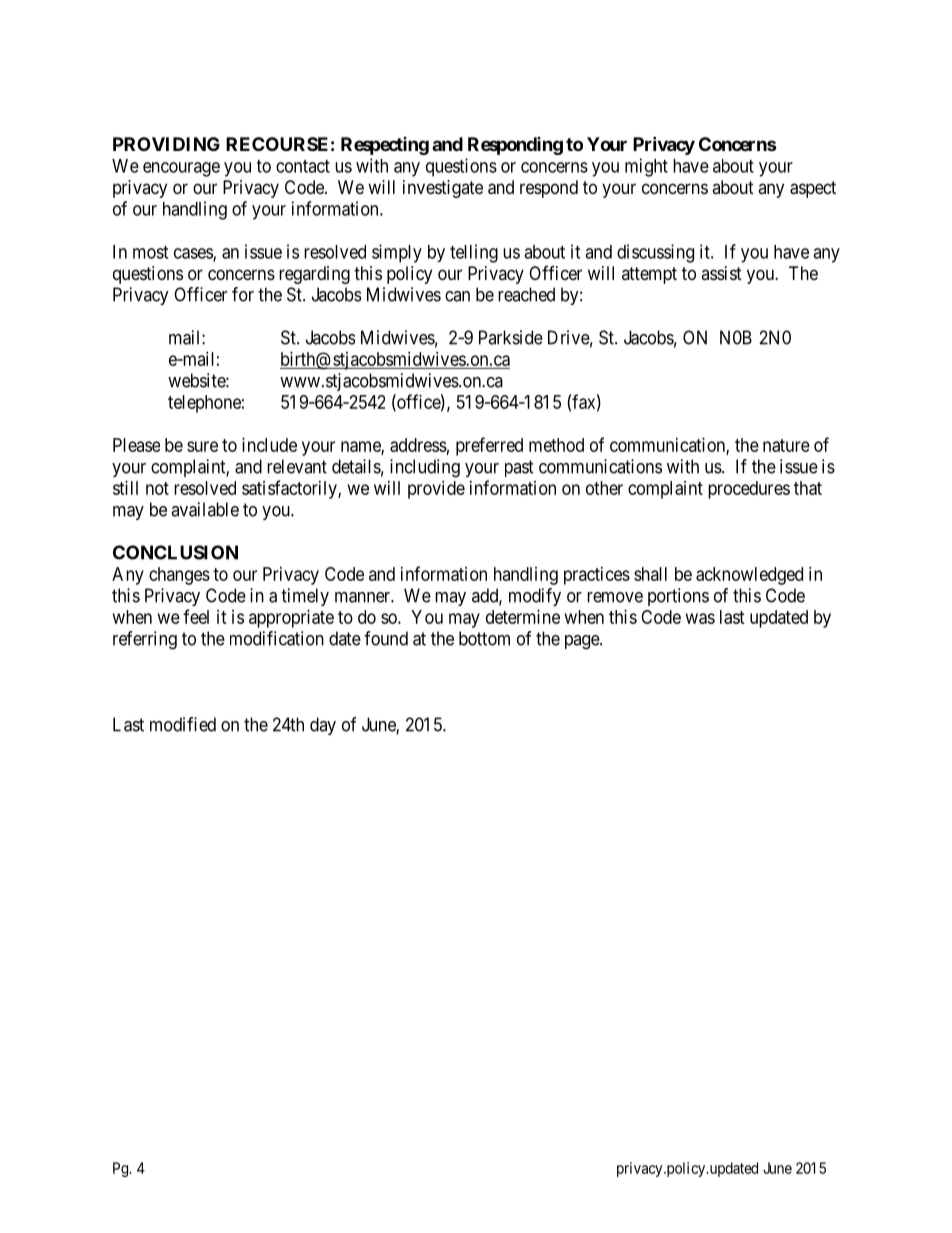  I want to click on encourage, so click(181, 169).
